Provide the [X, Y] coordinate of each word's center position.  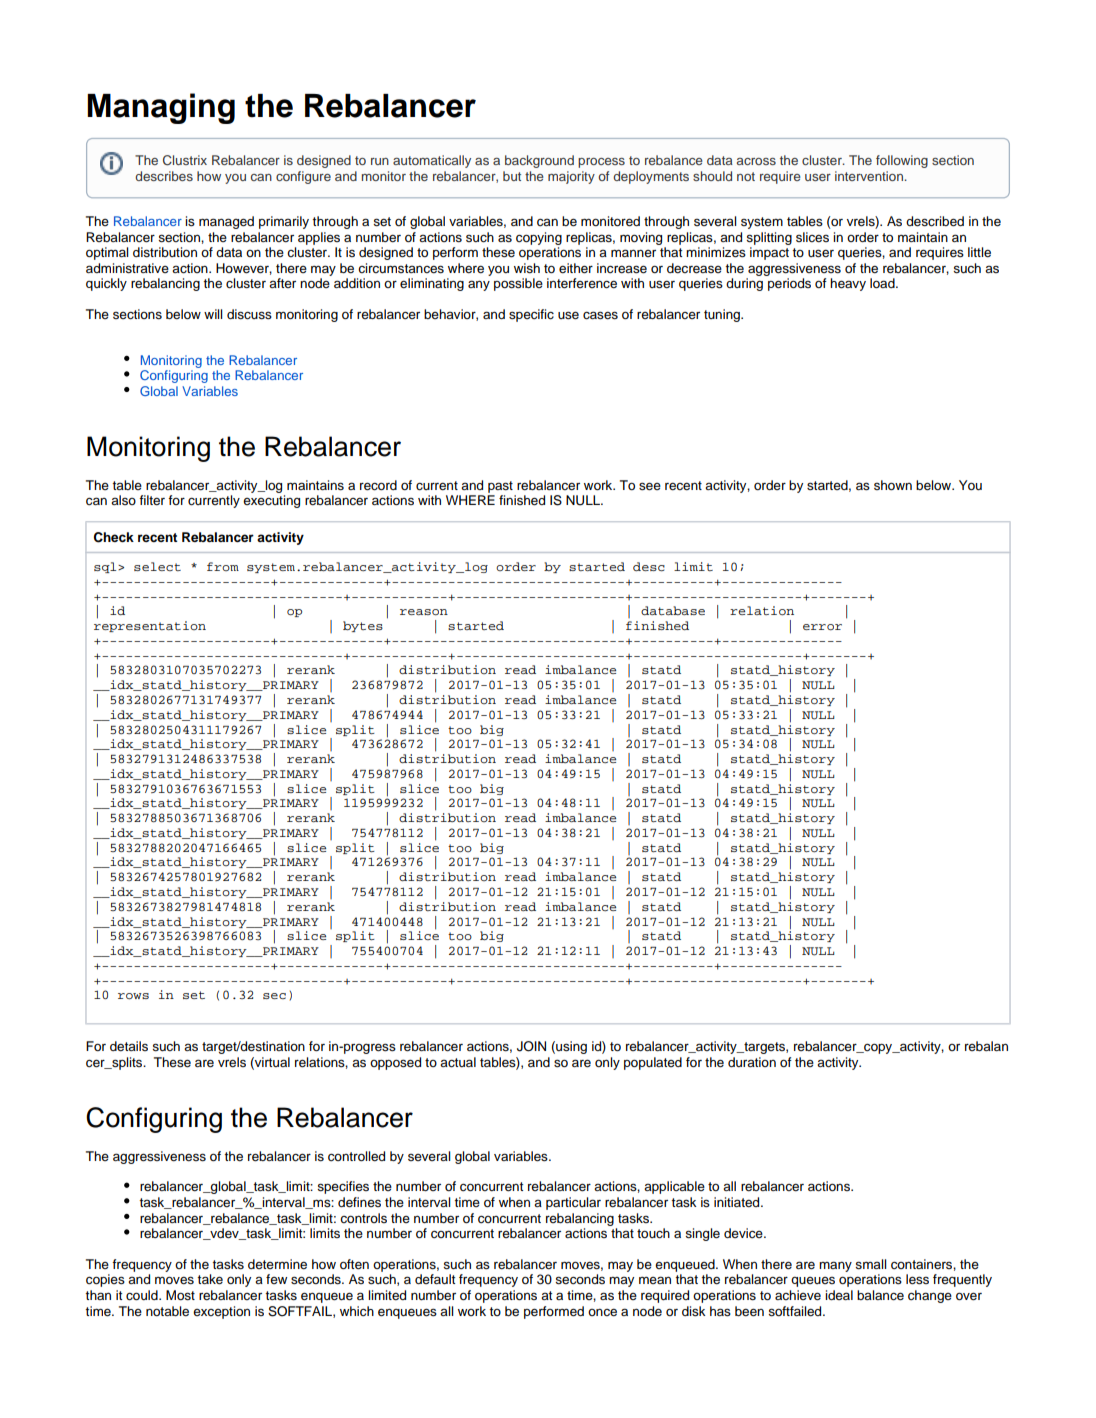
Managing [161, 108]
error [822, 627]
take [210, 1279]
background [539, 161]
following [902, 161]
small [871, 1264]
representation [150, 626]
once [602, 1312]
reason [424, 612]
